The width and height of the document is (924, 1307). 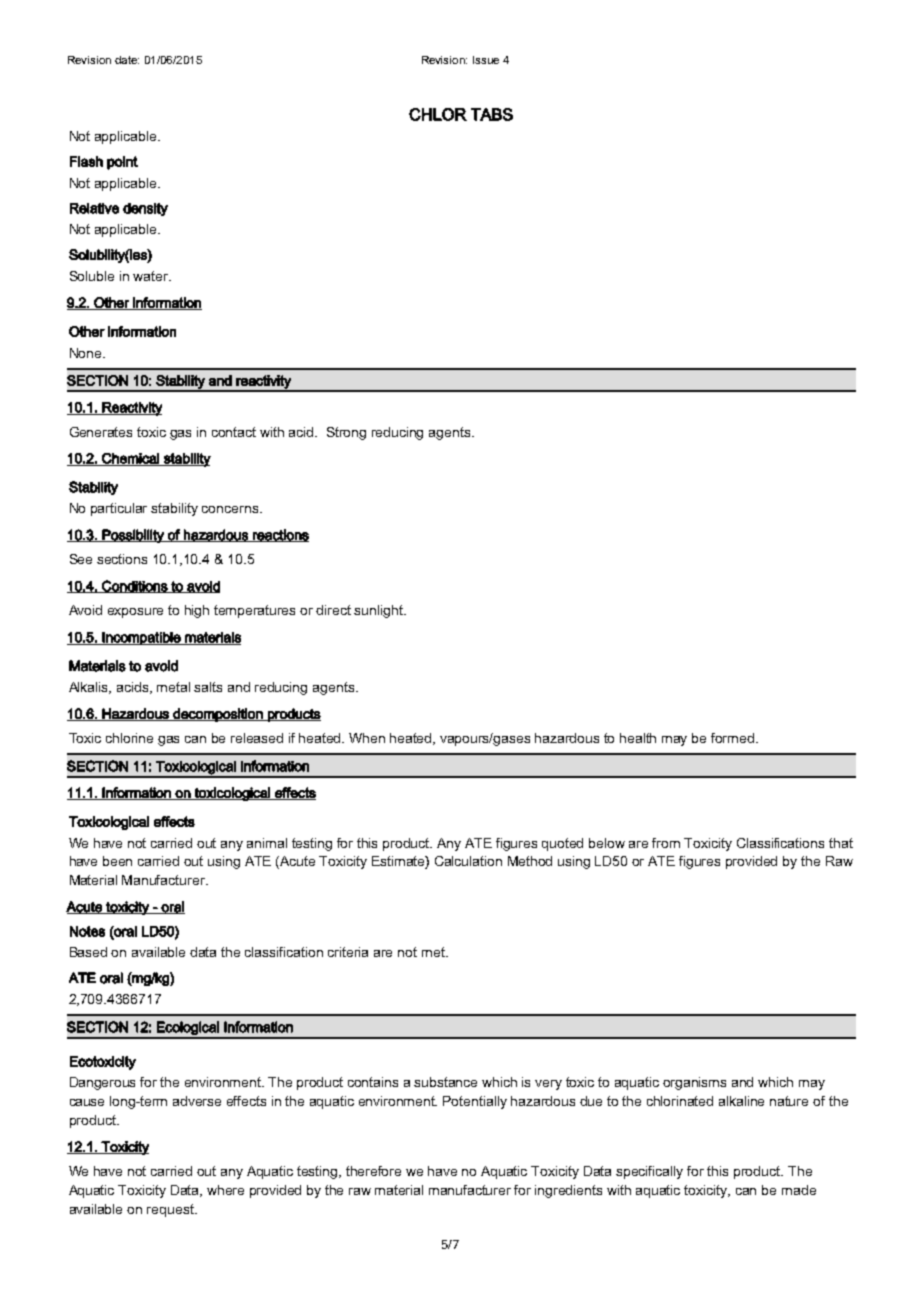 I want to click on request, so click(x=171, y=1210).
